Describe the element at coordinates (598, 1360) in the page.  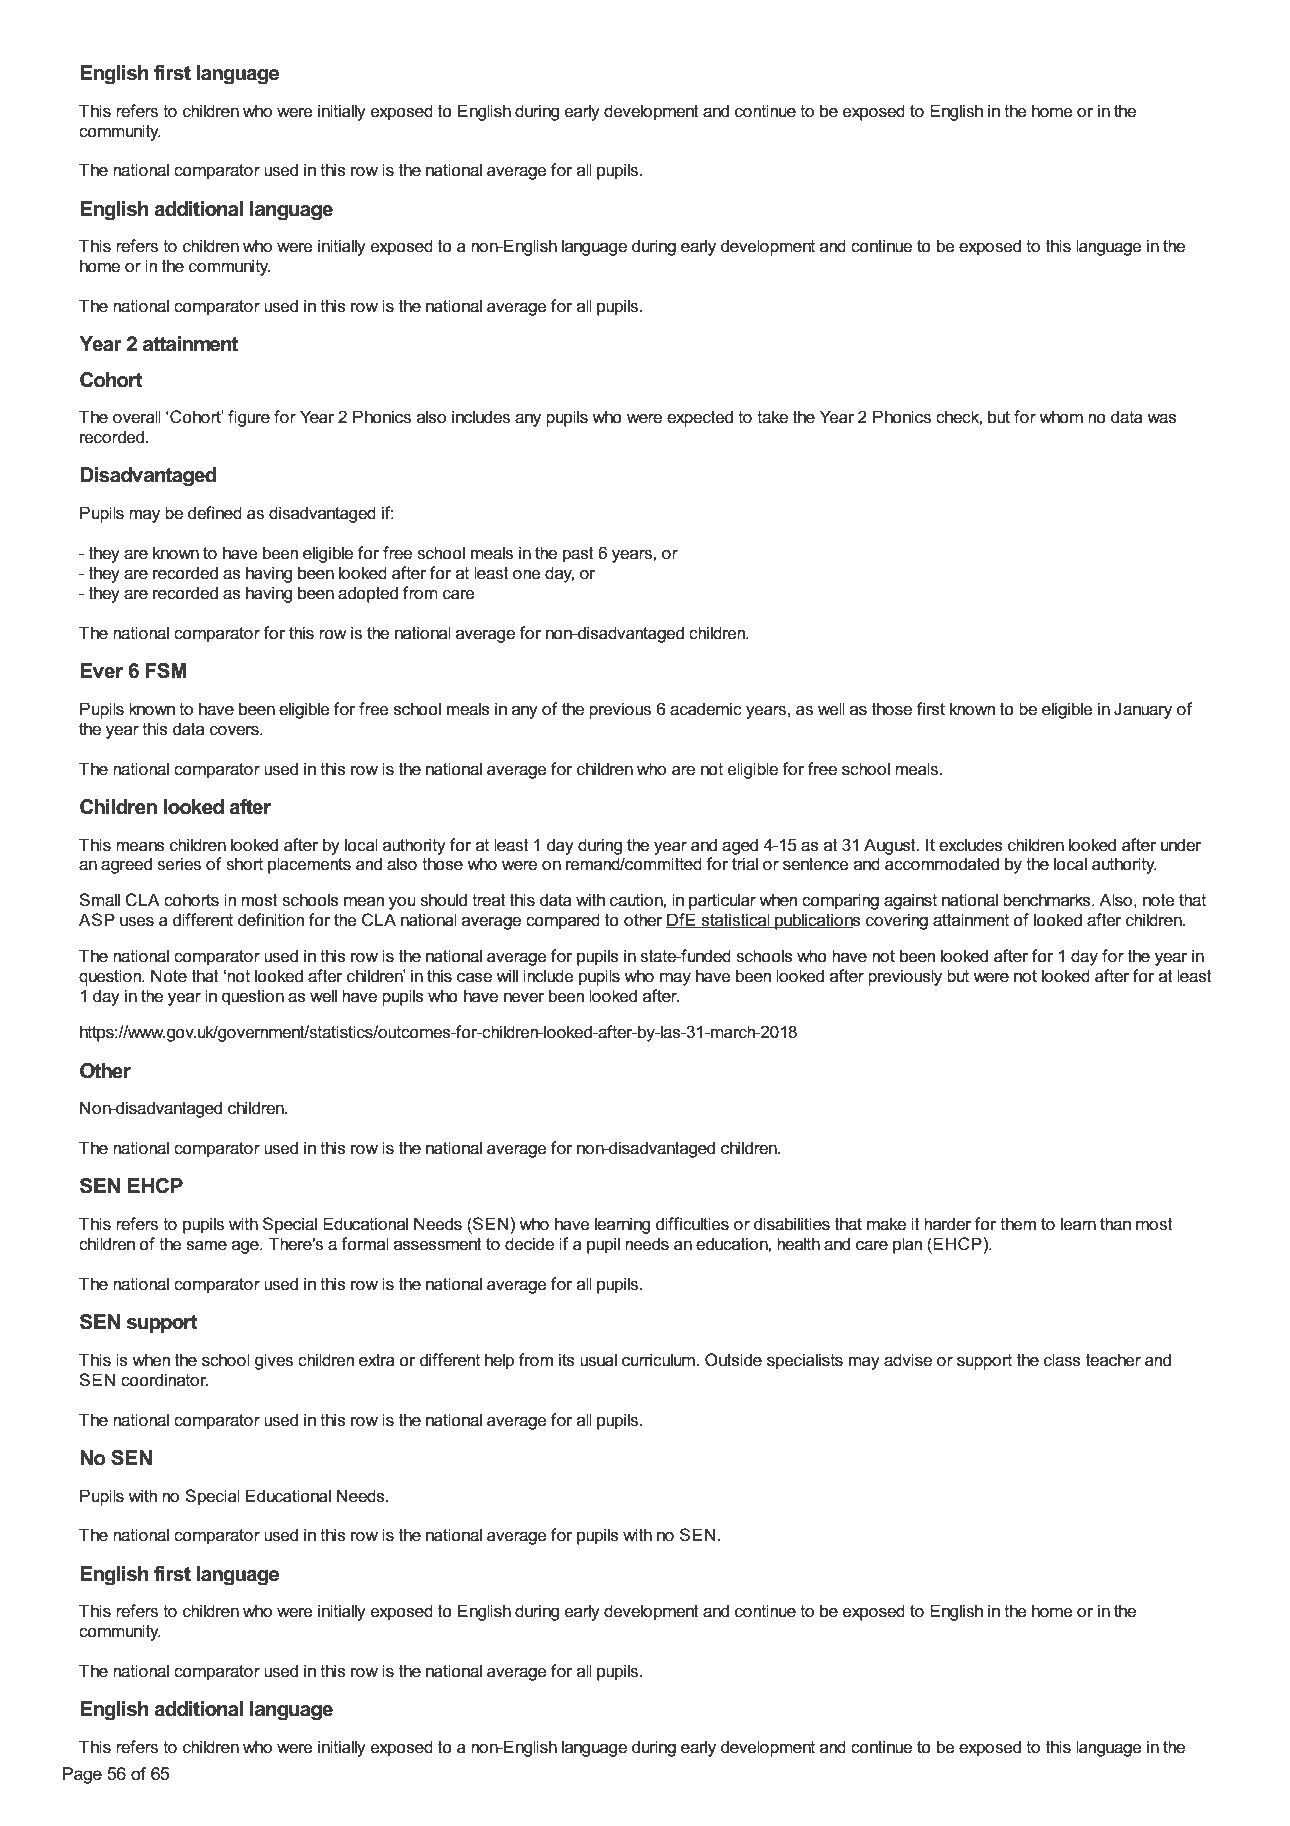
I see `usual` at that location.
